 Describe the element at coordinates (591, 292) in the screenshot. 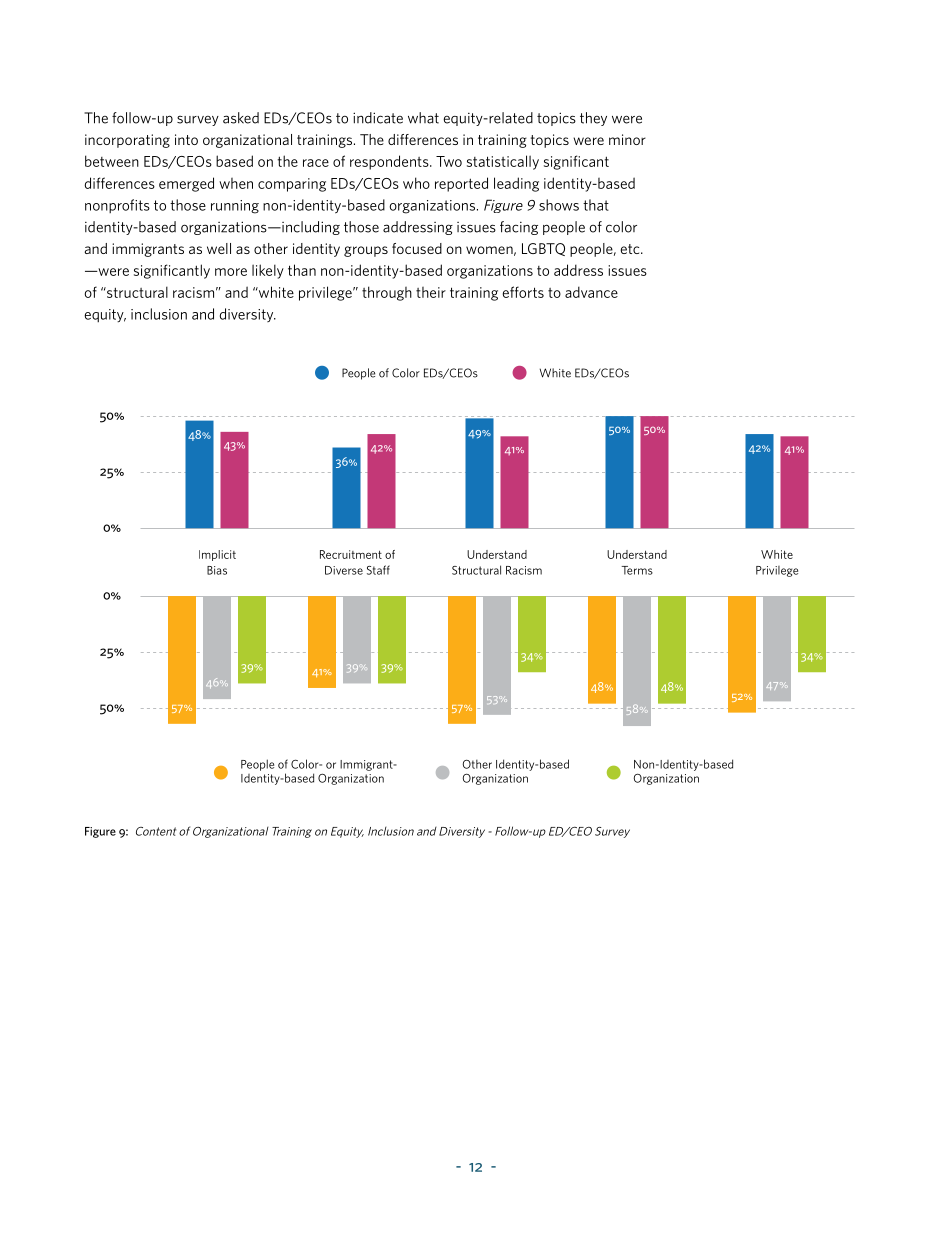

I see `advance` at that location.
